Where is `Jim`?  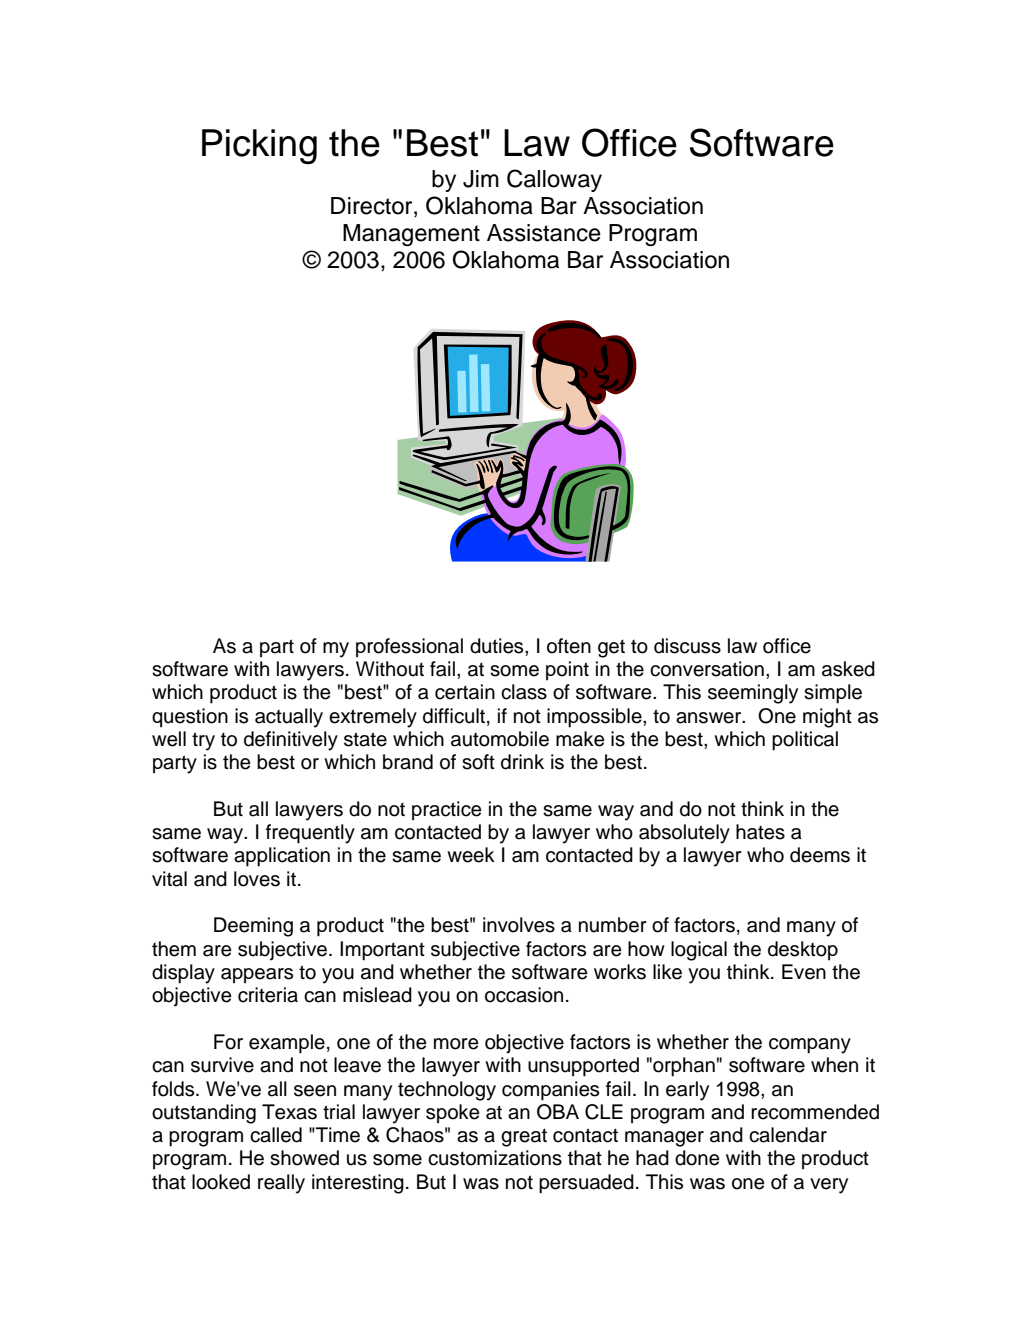 Jim is located at coordinates (481, 179).
